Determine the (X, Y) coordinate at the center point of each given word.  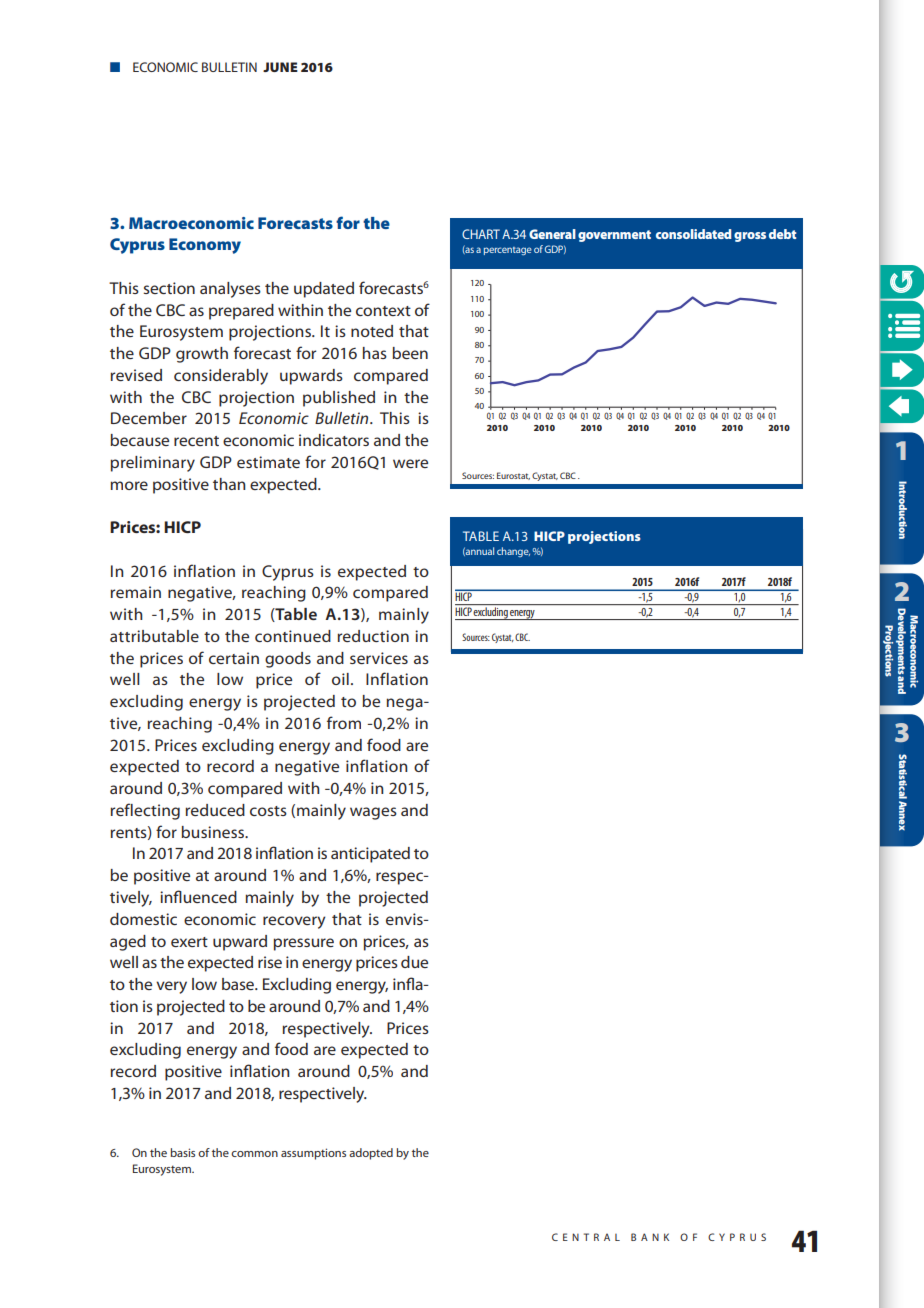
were (410, 463)
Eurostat (513, 476)
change (513, 552)
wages (373, 813)
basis (182, 1152)
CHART (481, 234)
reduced (215, 810)
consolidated (694, 234)
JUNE (280, 67)
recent (196, 441)
